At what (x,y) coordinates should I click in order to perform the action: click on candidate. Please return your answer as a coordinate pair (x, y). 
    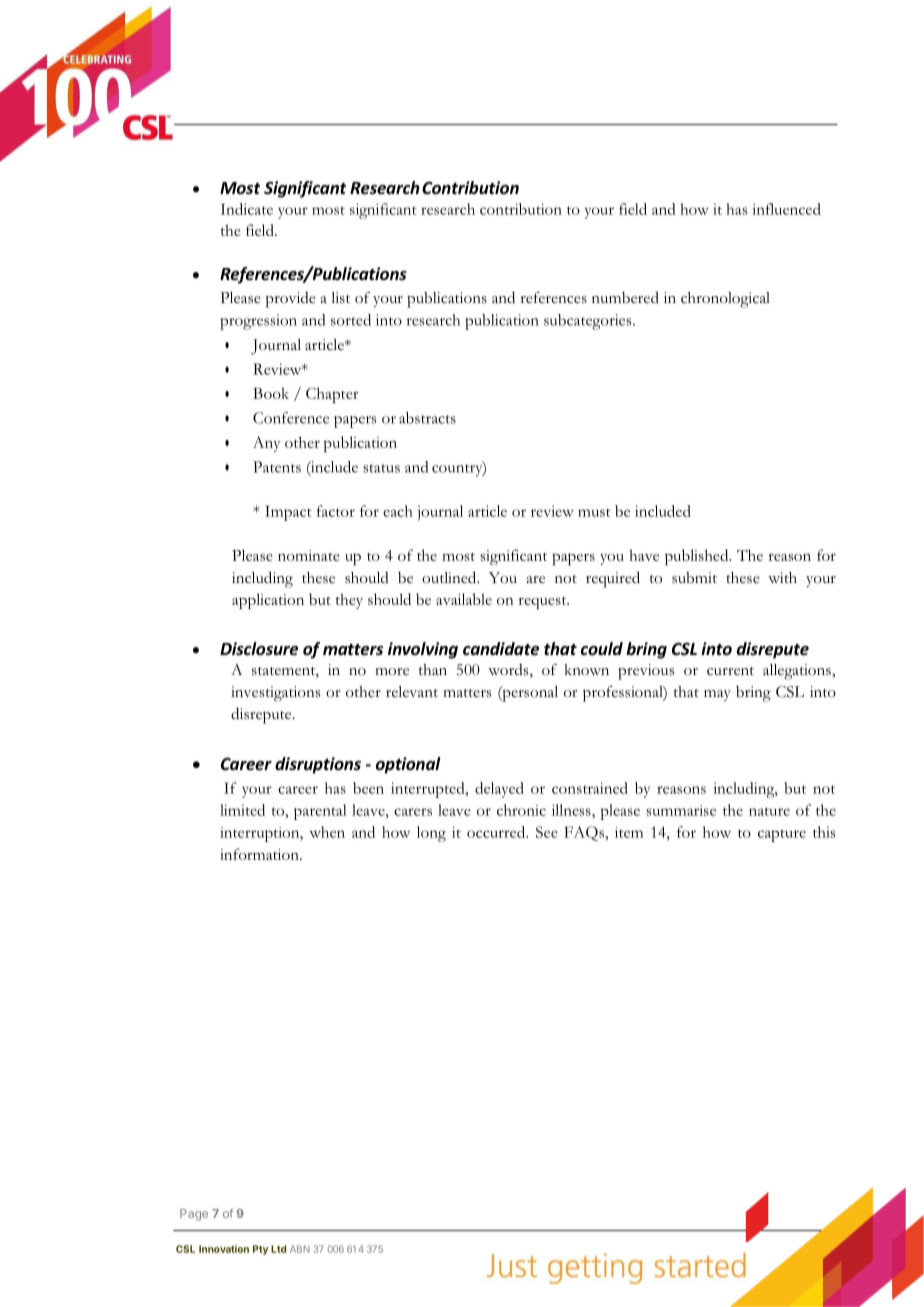
    Looking at the image, I should click on (501, 649).
